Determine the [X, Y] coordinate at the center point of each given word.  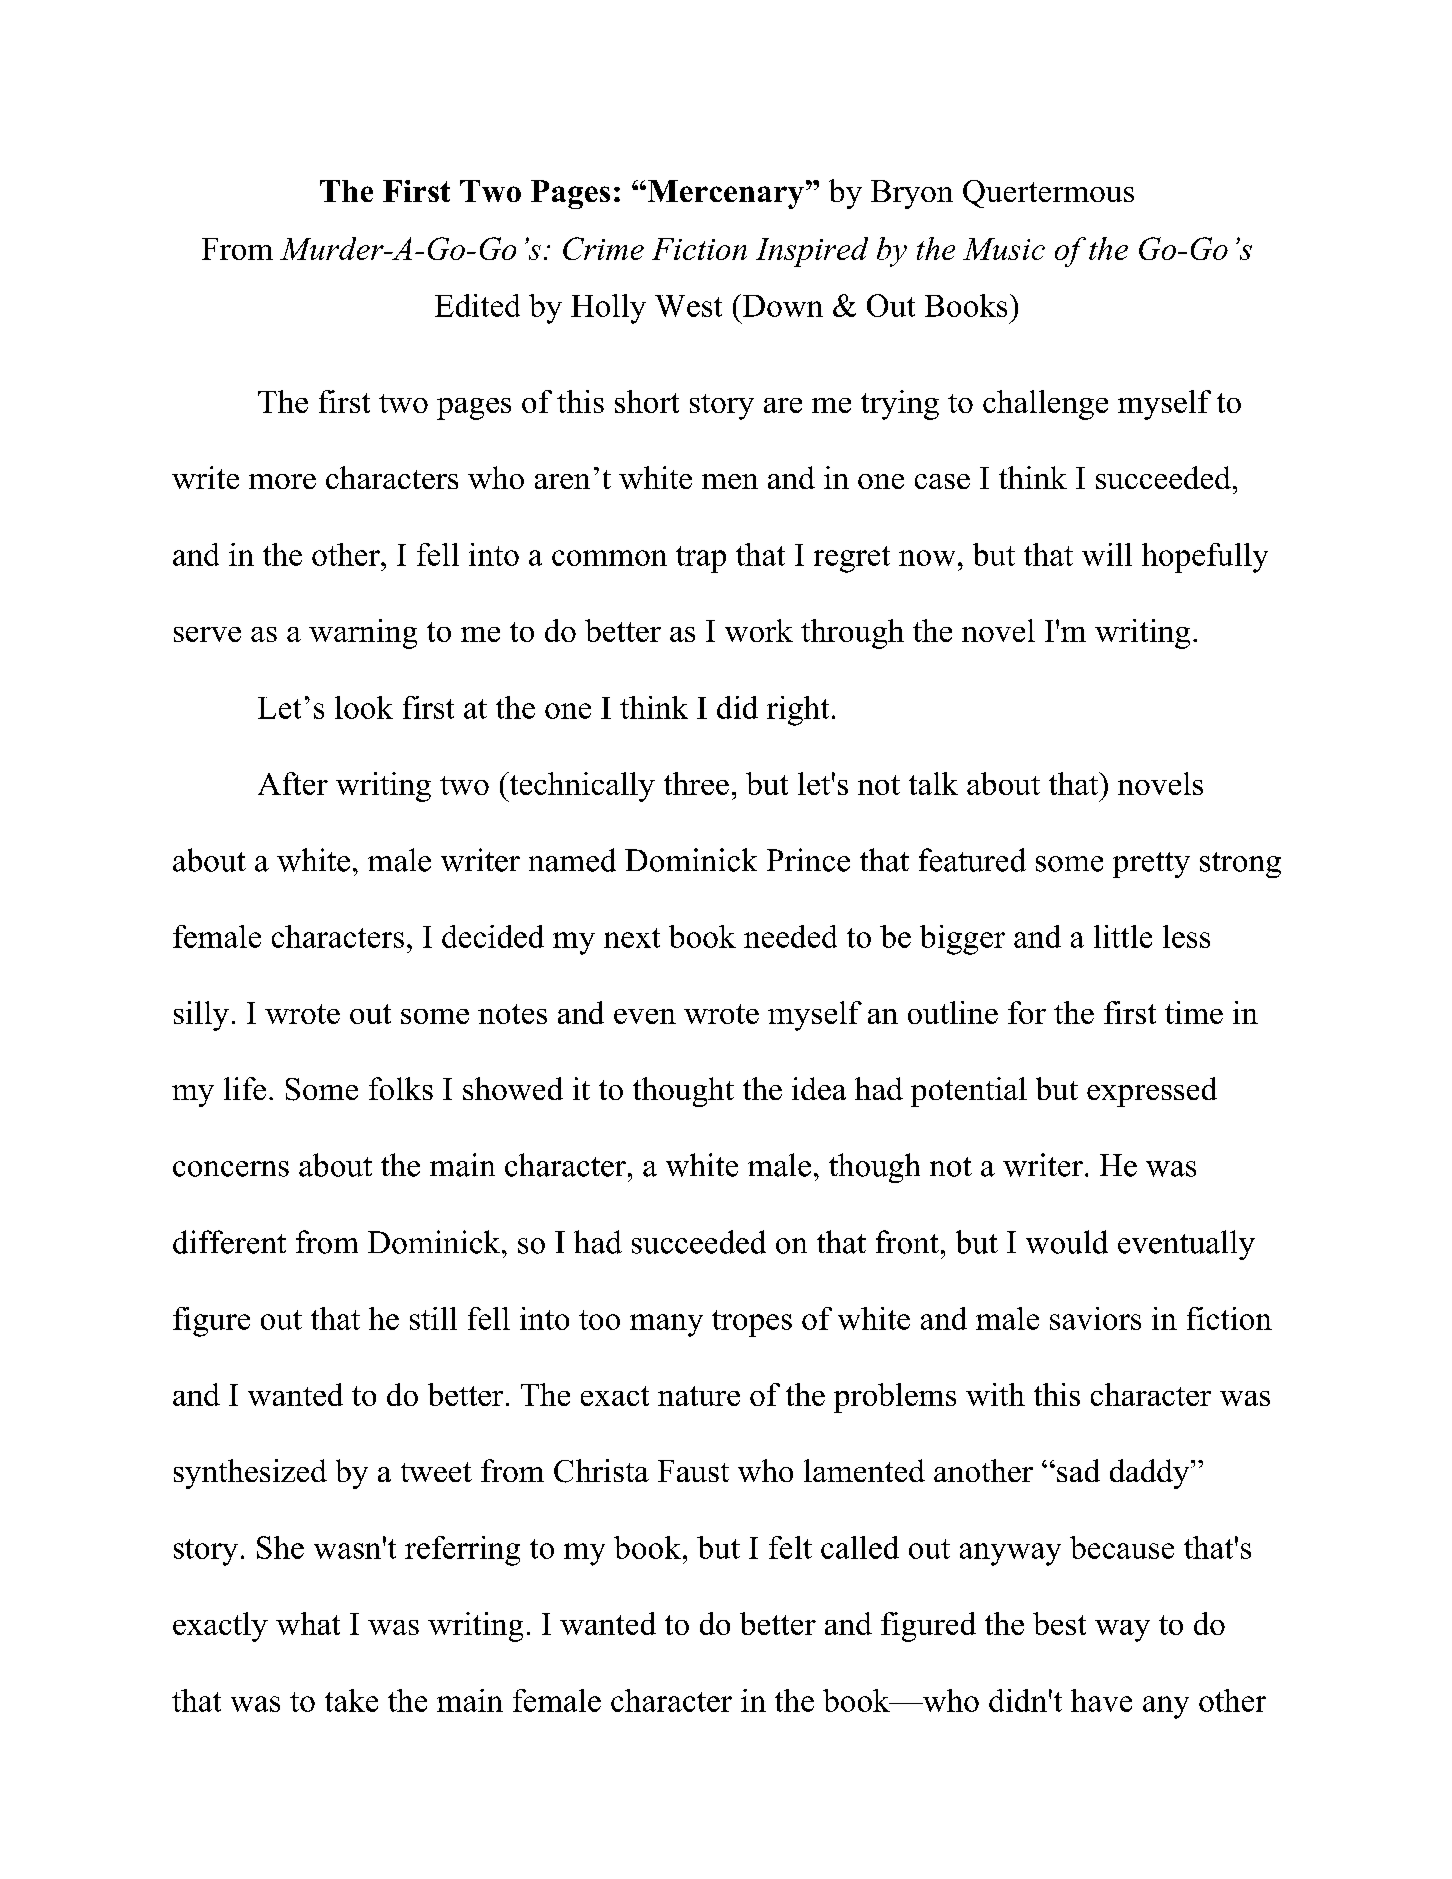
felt [790, 1547]
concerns [231, 1169]
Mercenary [726, 194]
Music [1004, 249]
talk [933, 783]
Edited [477, 305]
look [364, 707]
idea [819, 1088]
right [798, 711]
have [1101, 1700]
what [308, 1623]
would [1067, 1242]
